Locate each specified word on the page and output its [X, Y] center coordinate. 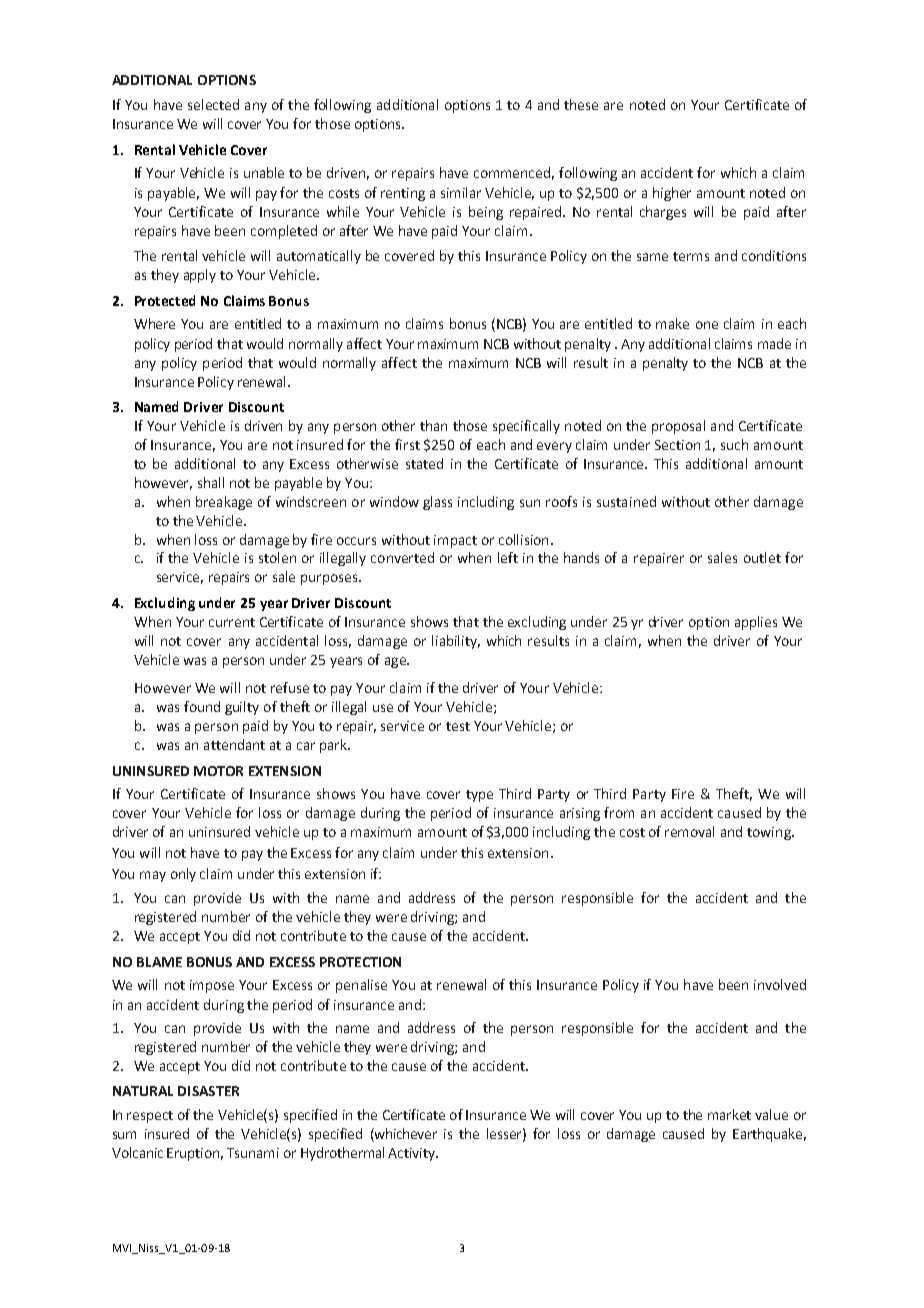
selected [213, 104]
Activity [412, 1154]
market [729, 1114]
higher [672, 194]
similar [461, 192]
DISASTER [208, 1091]
